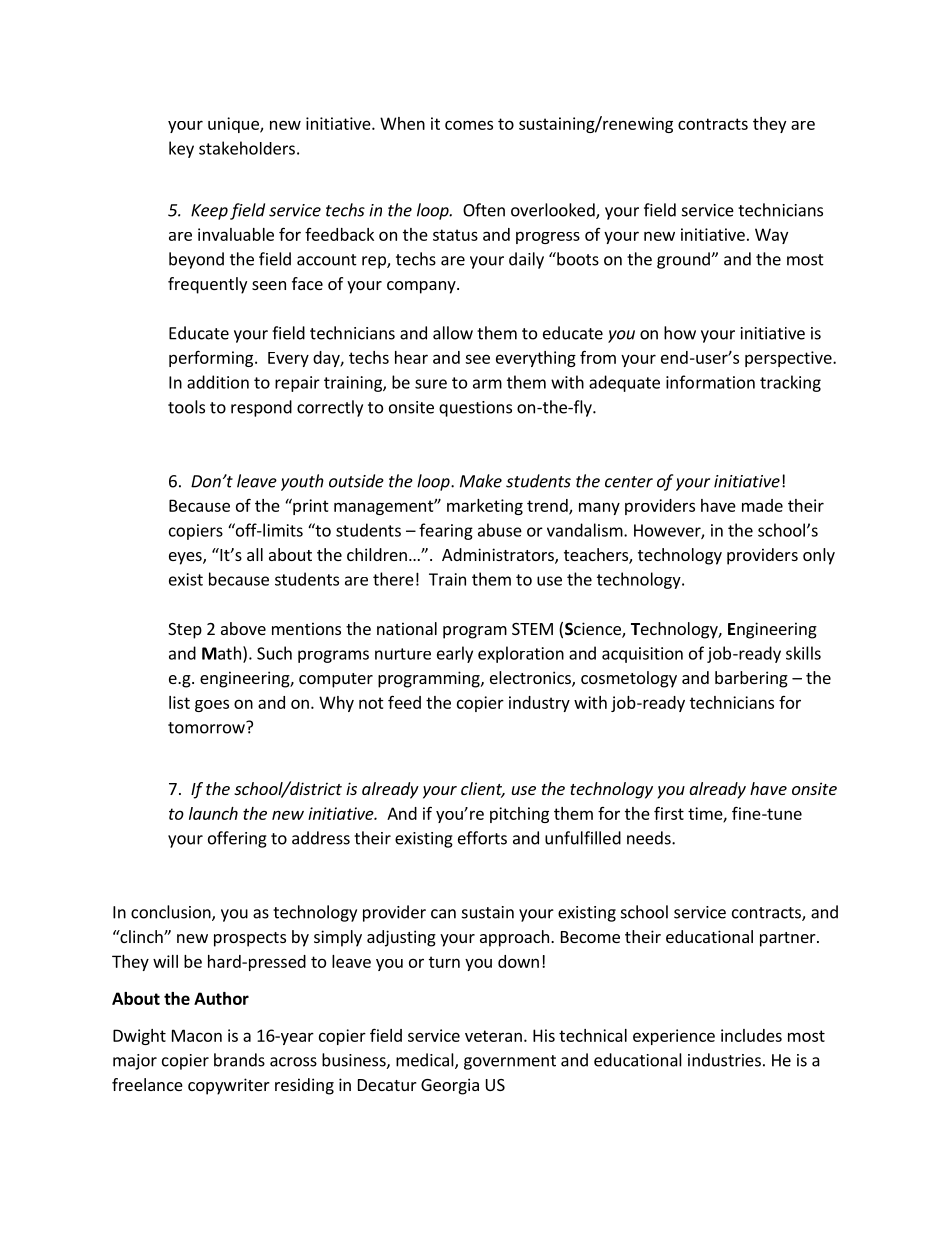 This screenshot has height=1233, width=952. I want to click on tools, so click(186, 407).
